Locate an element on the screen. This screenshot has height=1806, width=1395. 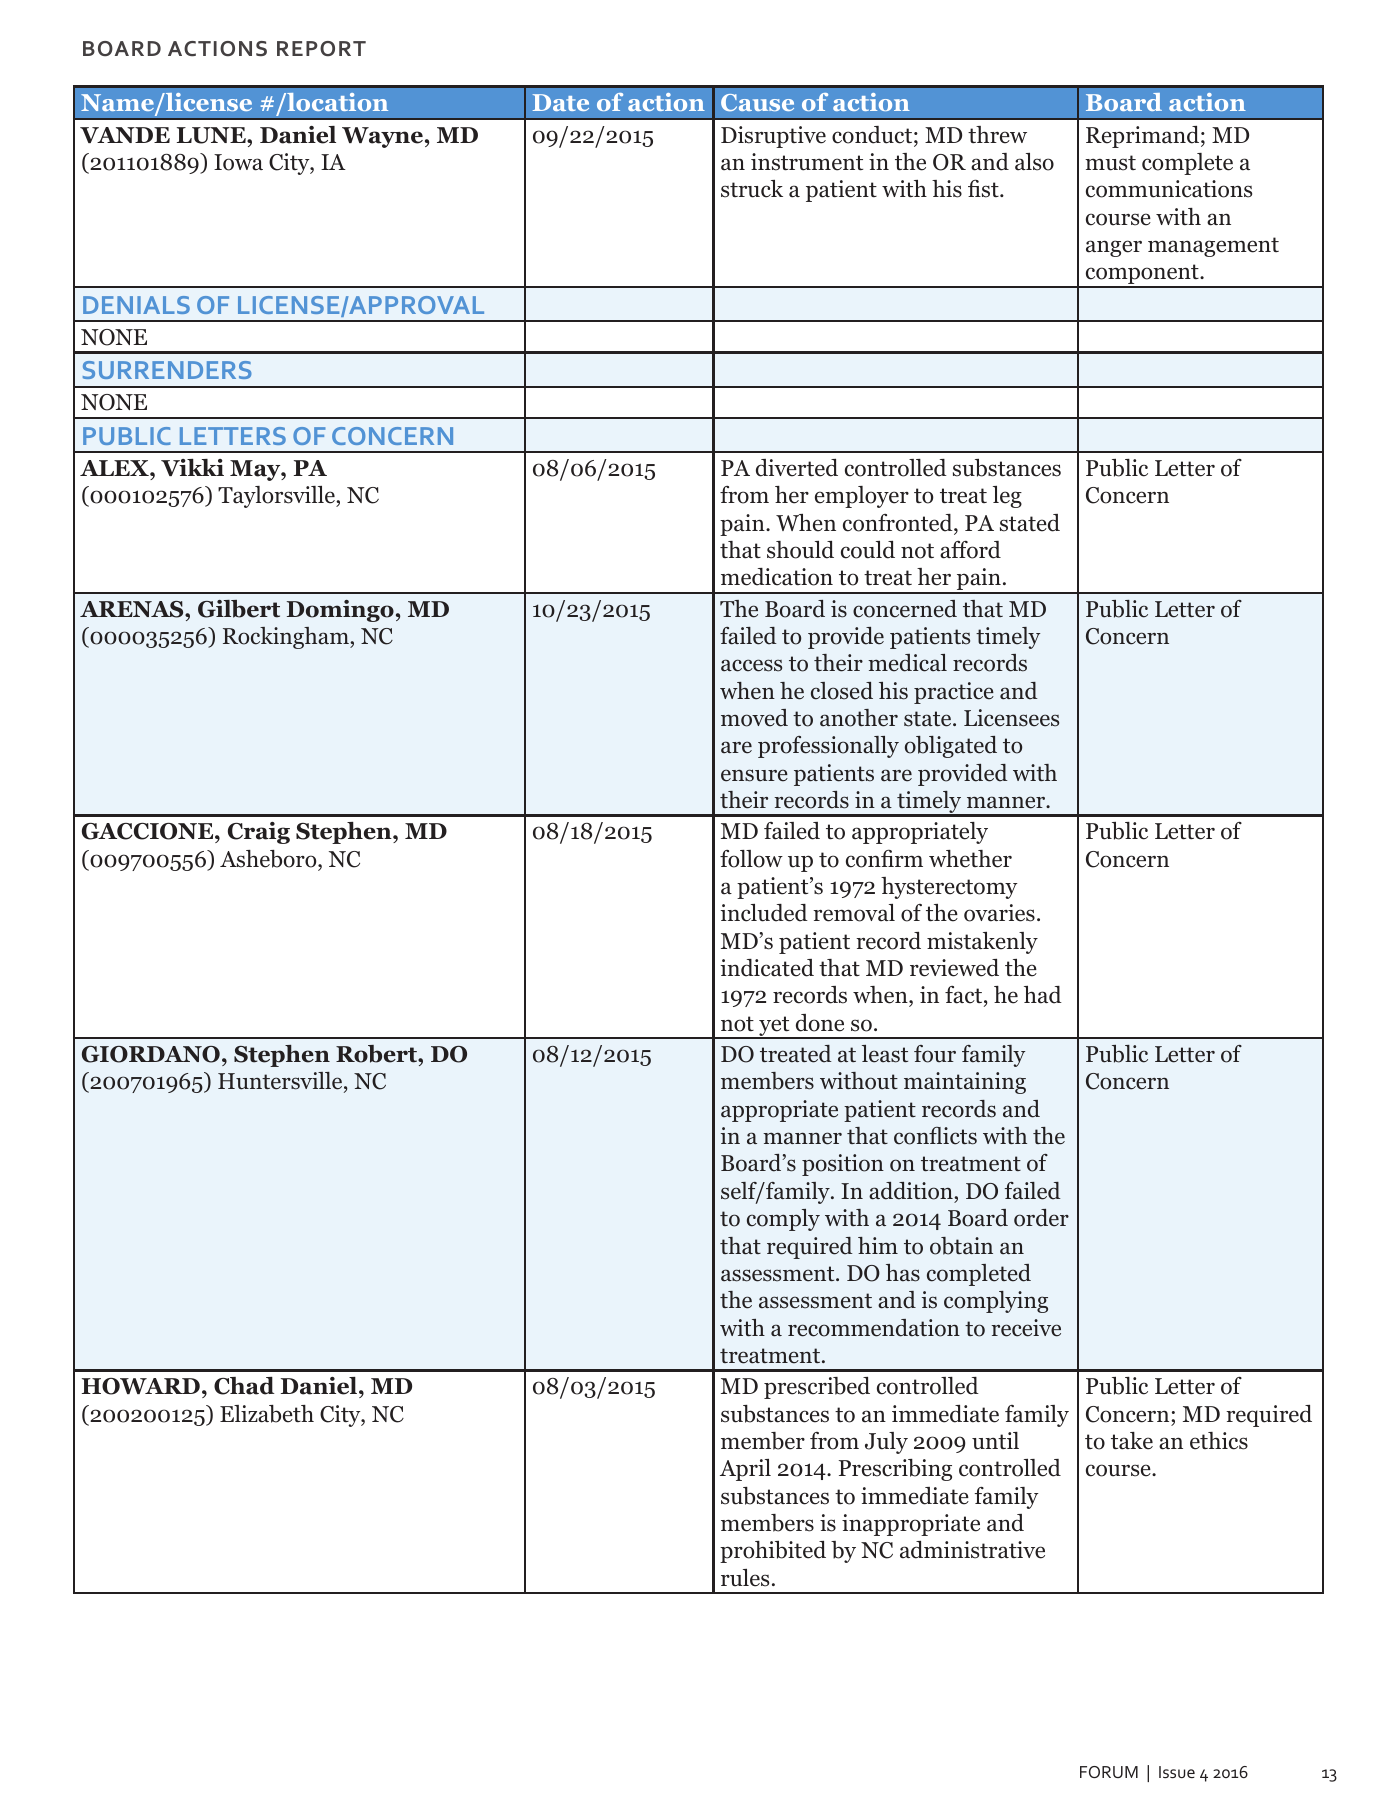
GIORDANO is located at coordinates (151, 1054).
